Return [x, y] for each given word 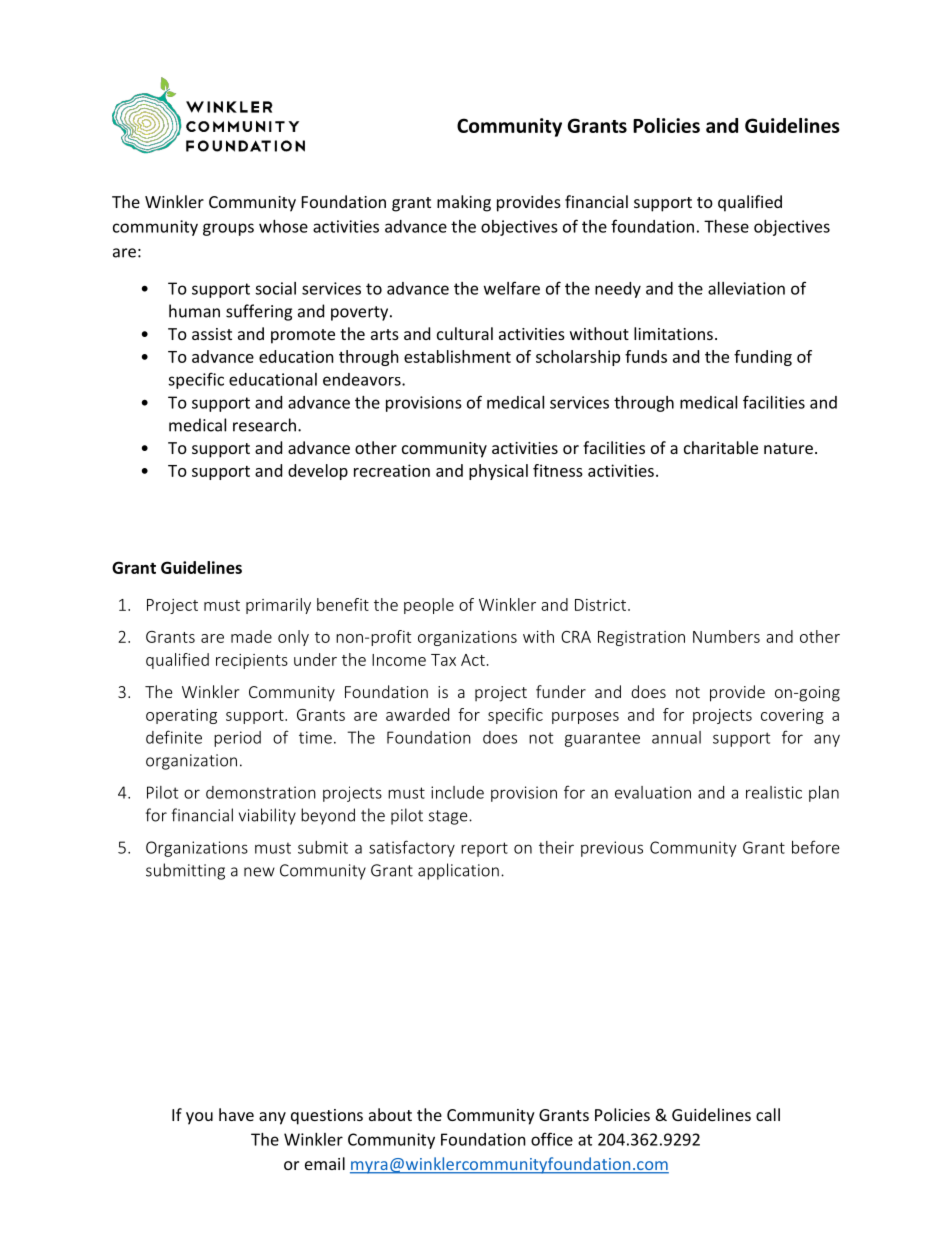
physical [498, 472]
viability [267, 816]
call [768, 1114]
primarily [278, 606]
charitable [721, 447]
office [552, 1139]
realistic [774, 792]
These [726, 226]
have [236, 1114]
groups [228, 229]
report [484, 849]
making [464, 203]
